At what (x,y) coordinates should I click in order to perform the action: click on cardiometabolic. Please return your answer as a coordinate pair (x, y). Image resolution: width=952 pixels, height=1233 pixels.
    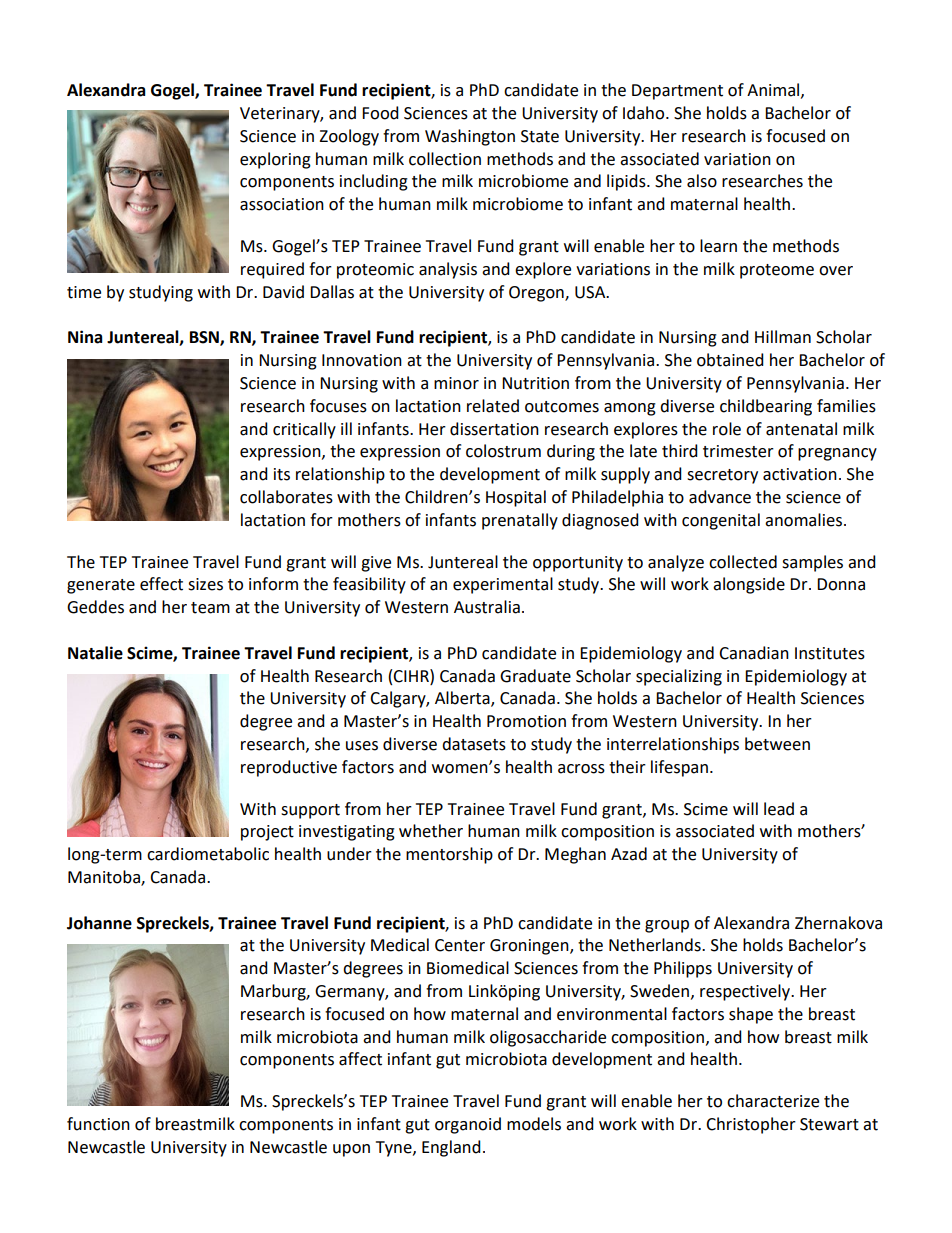
    Looking at the image, I should click on (208, 854).
